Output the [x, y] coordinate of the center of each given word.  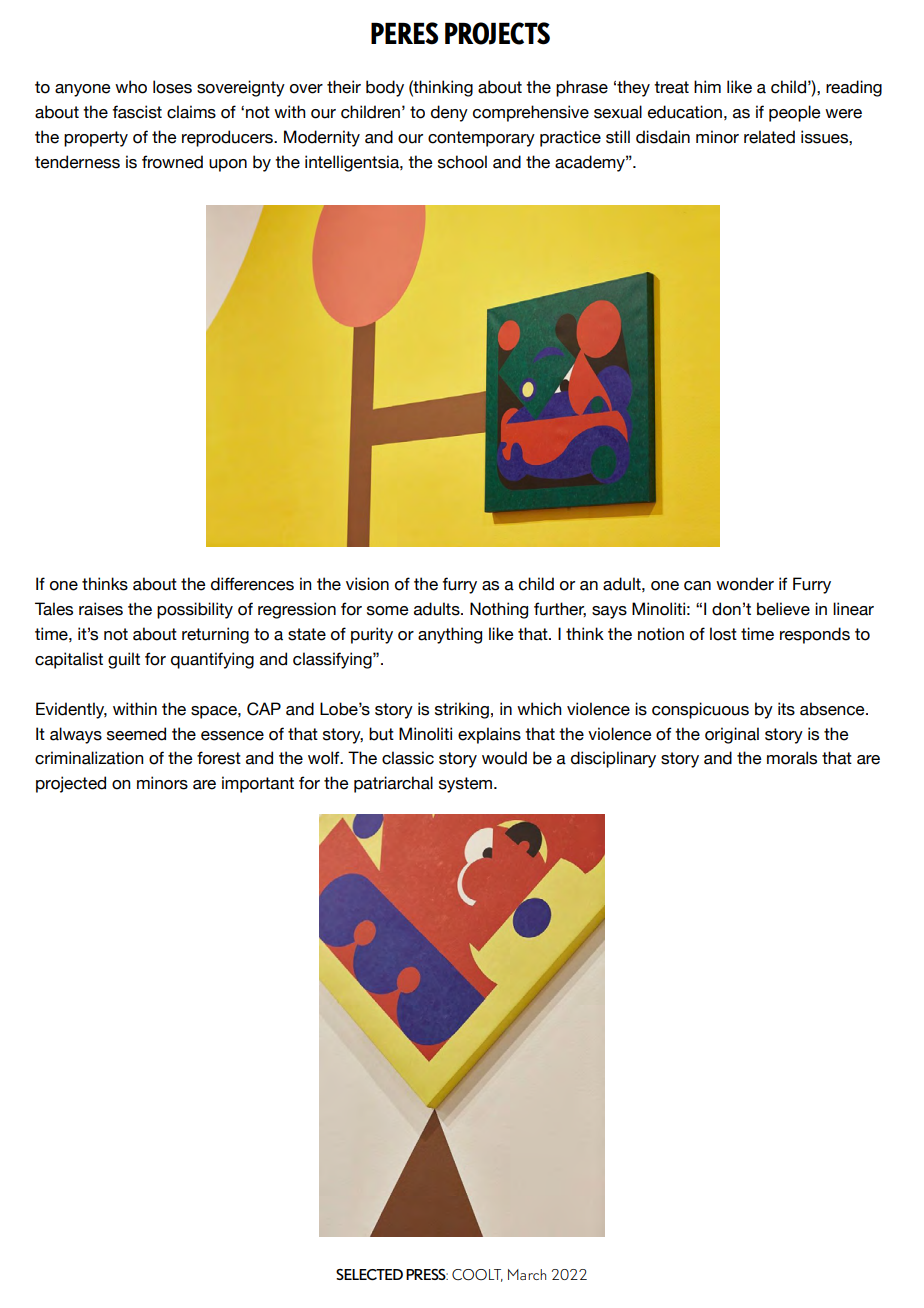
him [707, 86]
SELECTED [369, 1274]
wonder [745, 584]
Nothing [499, 610]
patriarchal [393, 784]
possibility [195, 610]
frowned [172, 162]
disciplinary [613, 759]
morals [792, 758]
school [462, 162]
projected [71, 784]
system [467, 785]
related [769, 137]
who [131, 87]
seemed [136, 734]
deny [449, 113]
